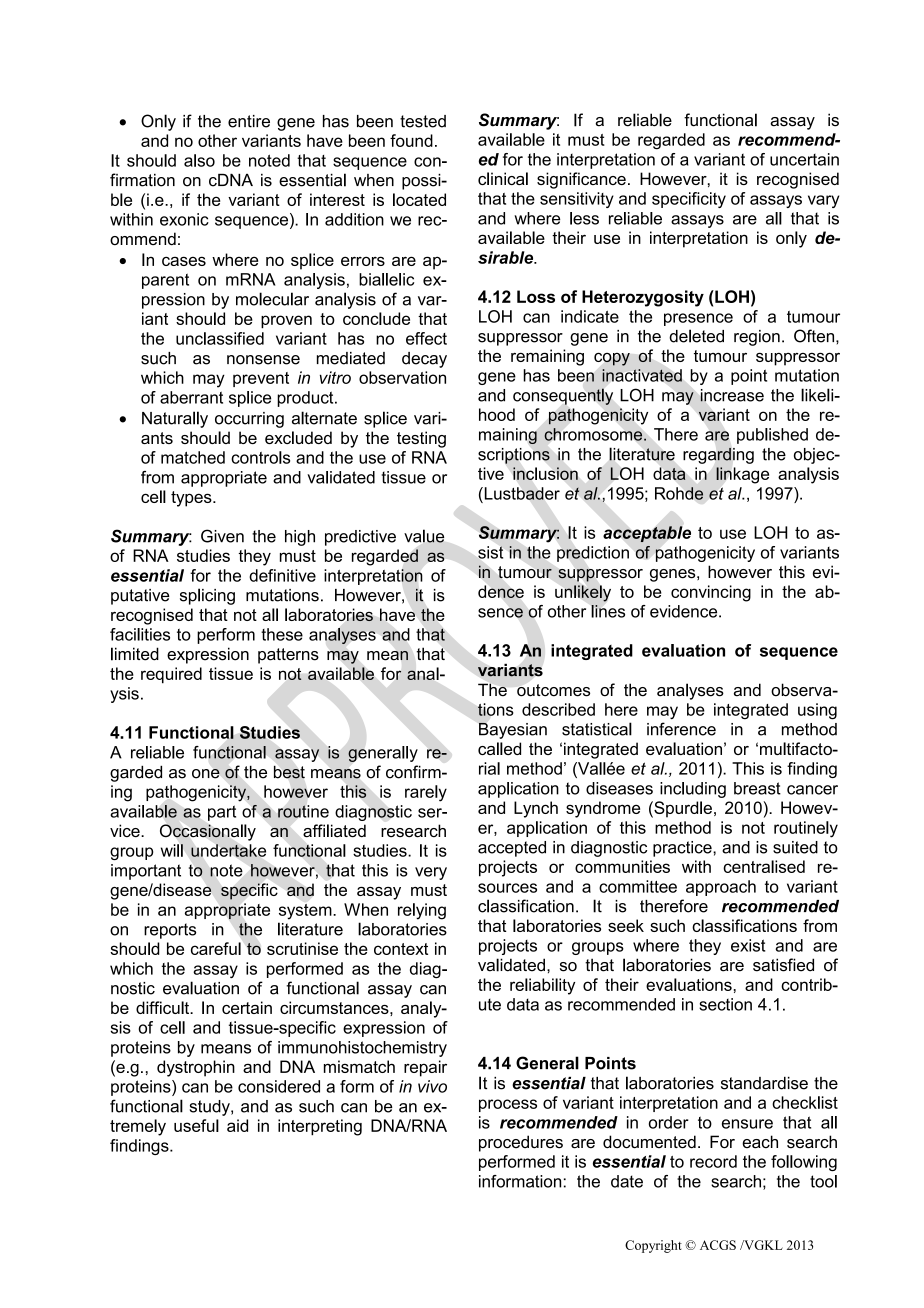 This image has width=924, height=1308. What do you see at coordinates (711, 593) in the image?
I see `convincing` at bounding box center [711, 593].
